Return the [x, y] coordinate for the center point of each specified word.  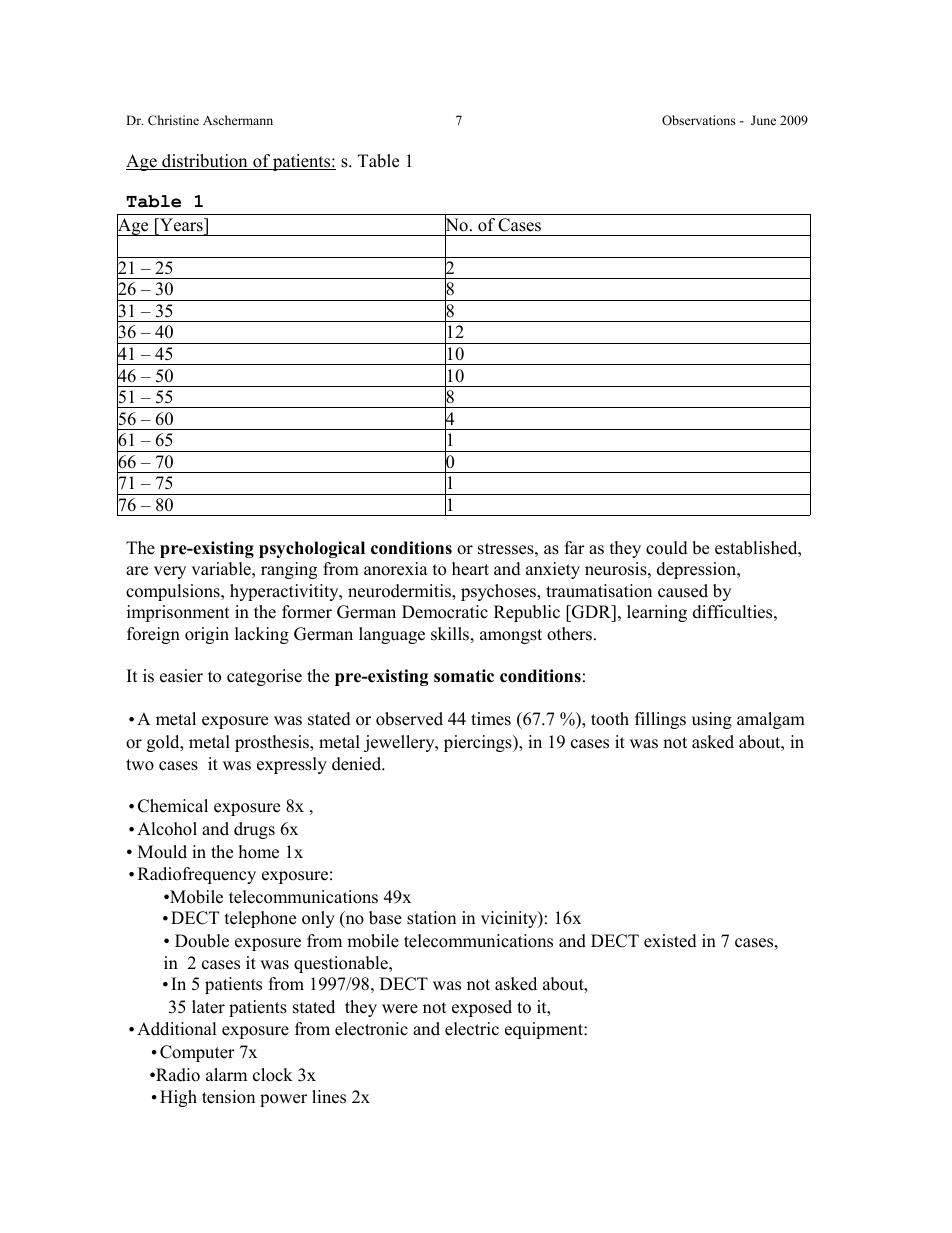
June [763, 120]
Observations [698, 120]
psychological [312, 549]
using [712, 720]
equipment [545, 1030]
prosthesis [273, 743]
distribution [205, 162]
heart [470, 569]
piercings [479, 743]
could [667, 548]
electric [472, 1029]
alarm [226, 1074]
